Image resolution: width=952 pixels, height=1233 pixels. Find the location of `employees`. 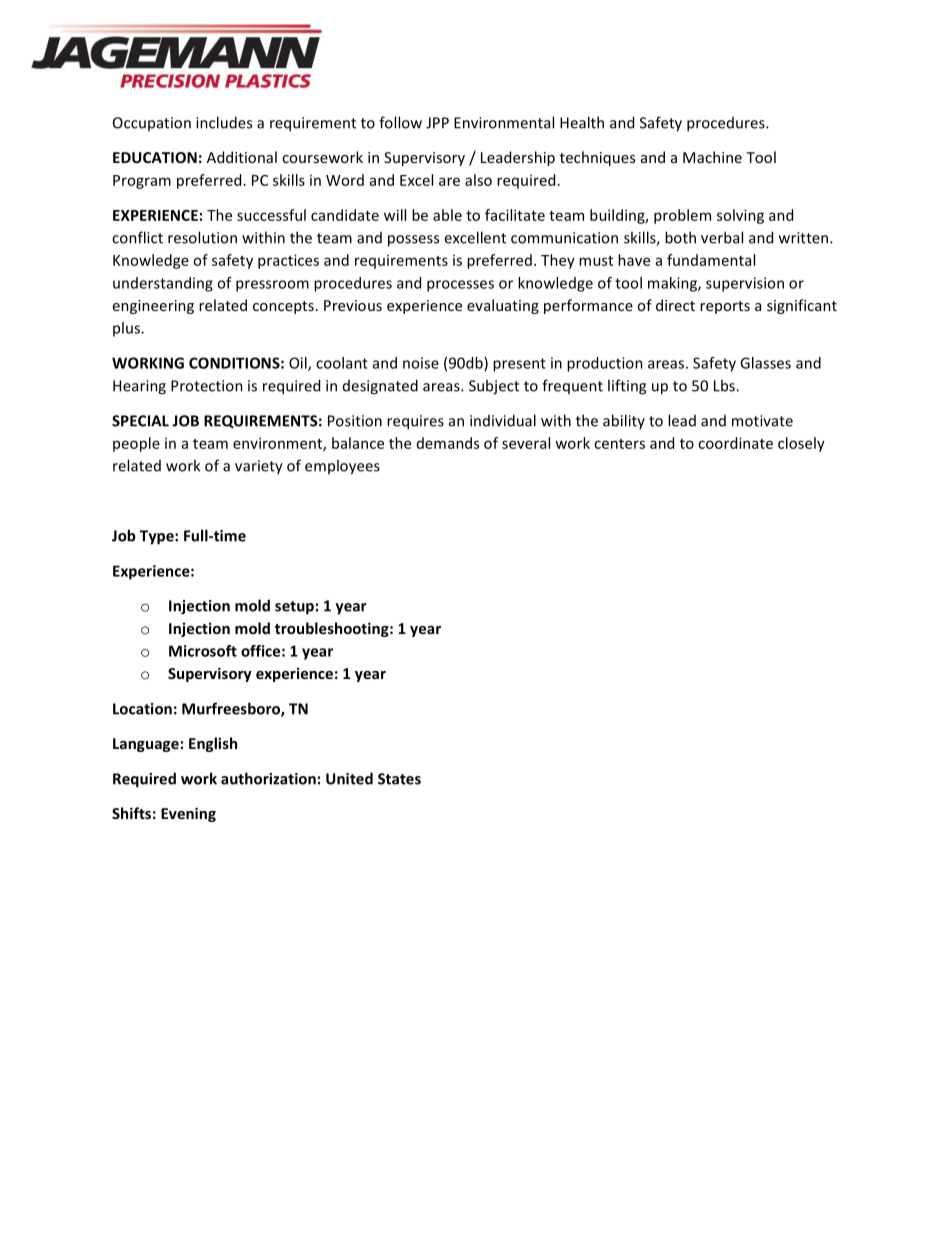

employees is located at coordinates (342, 467).
